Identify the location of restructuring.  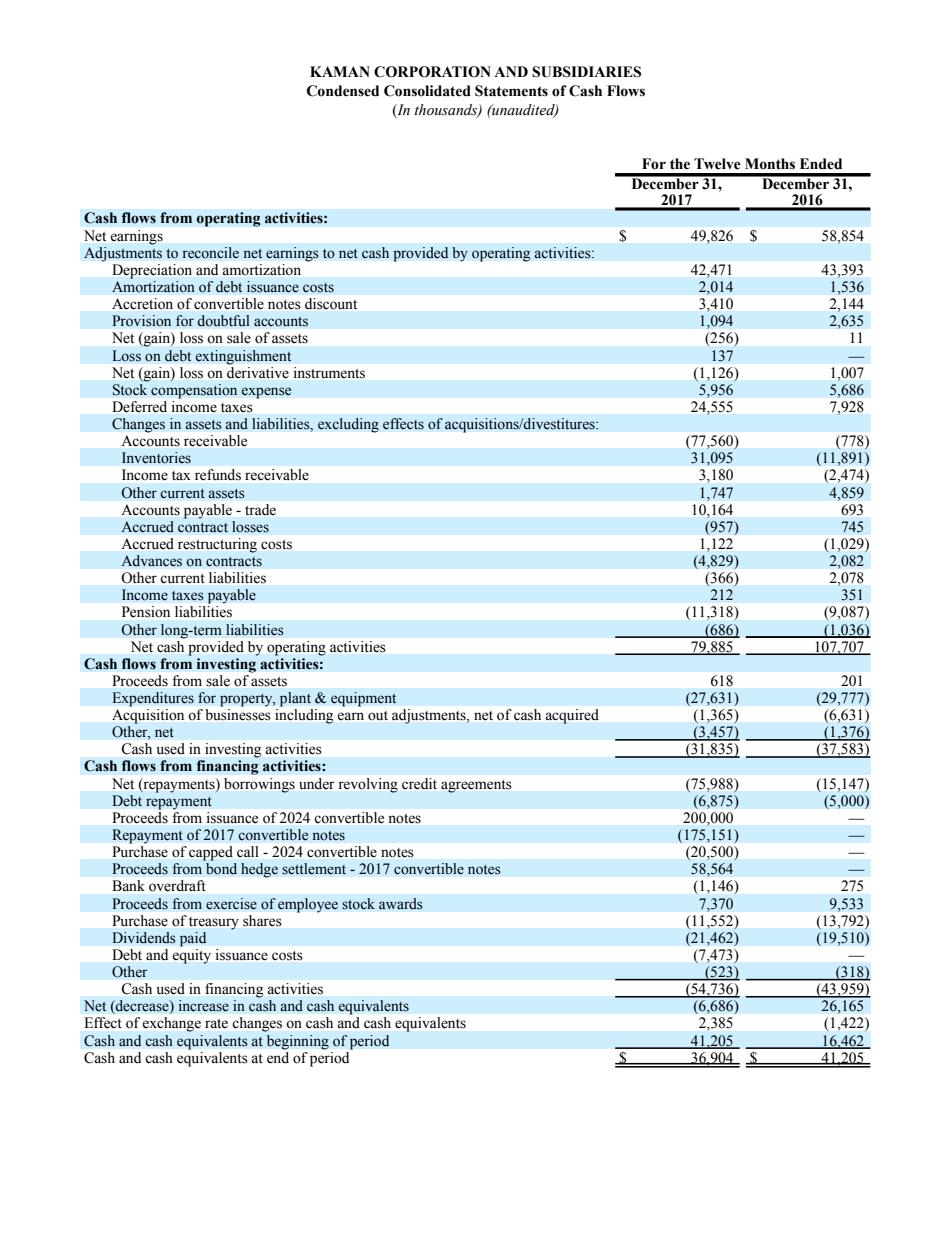
(217, 545).
